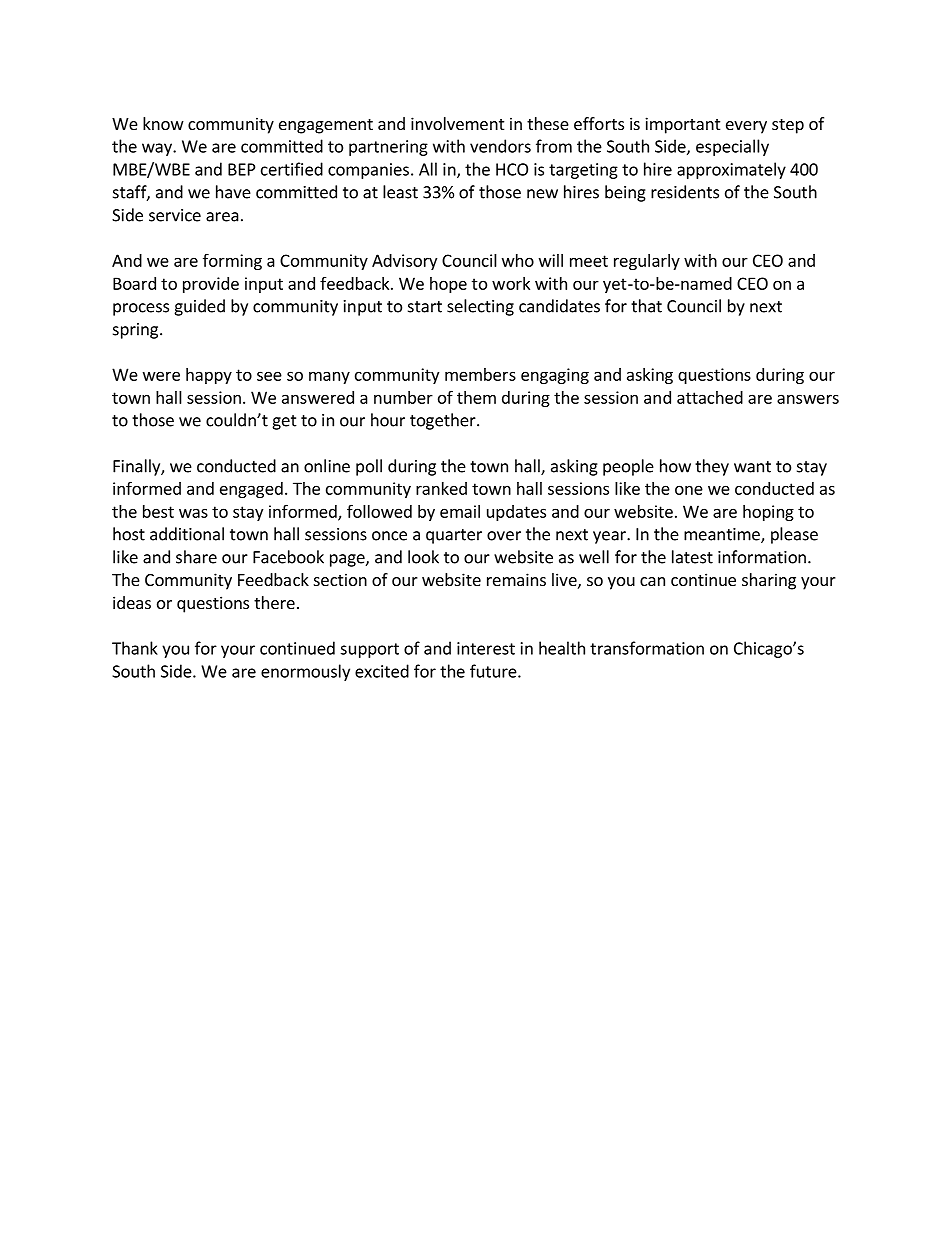 The width and height of the screenshot is (952, 1233). What do you see at coordinates (454, 536) in the screenshot?
I see `quarter` at bounding box center [454, 536].
